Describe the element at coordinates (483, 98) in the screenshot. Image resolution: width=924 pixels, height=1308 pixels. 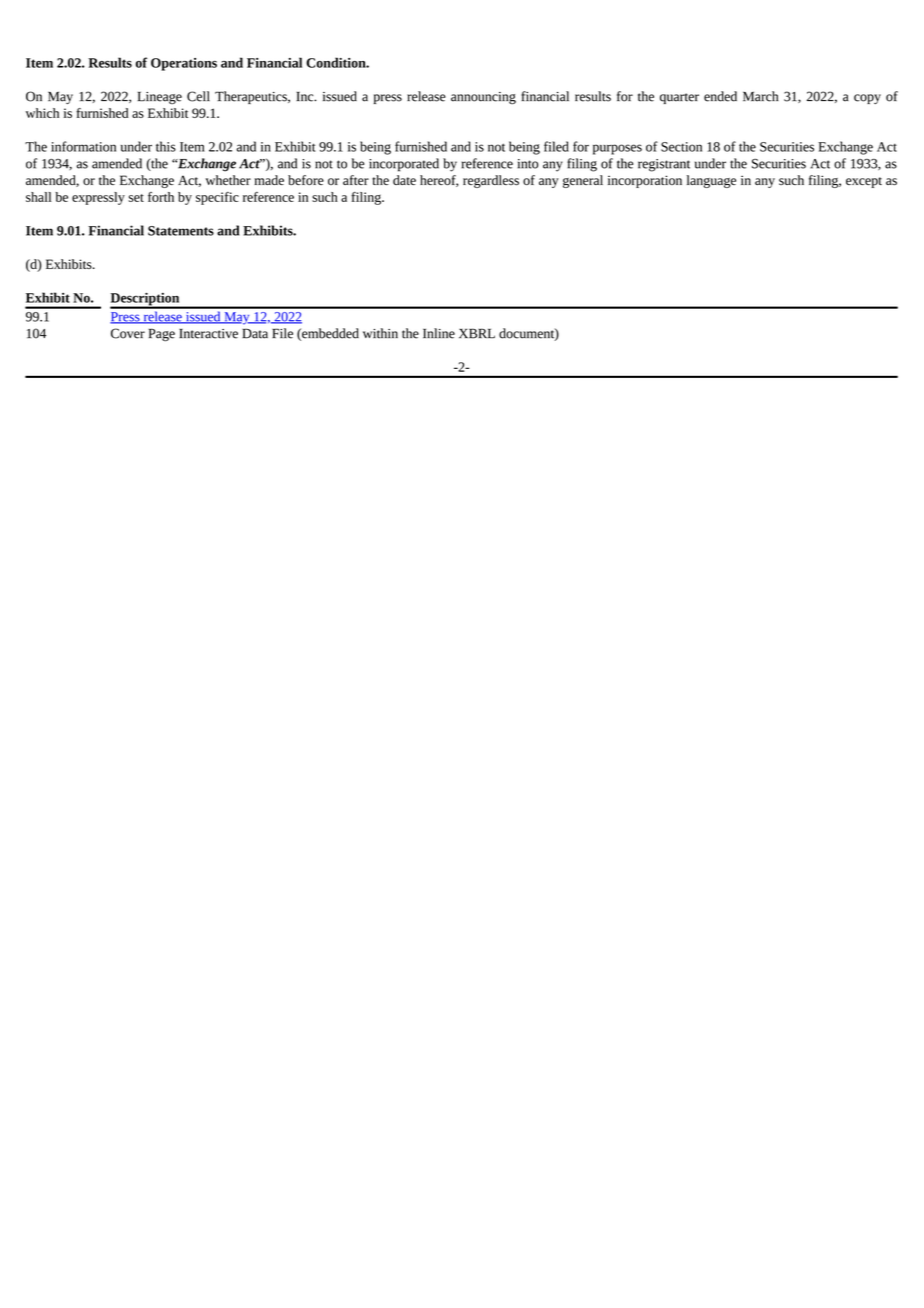
I see `announcing` at that location.
